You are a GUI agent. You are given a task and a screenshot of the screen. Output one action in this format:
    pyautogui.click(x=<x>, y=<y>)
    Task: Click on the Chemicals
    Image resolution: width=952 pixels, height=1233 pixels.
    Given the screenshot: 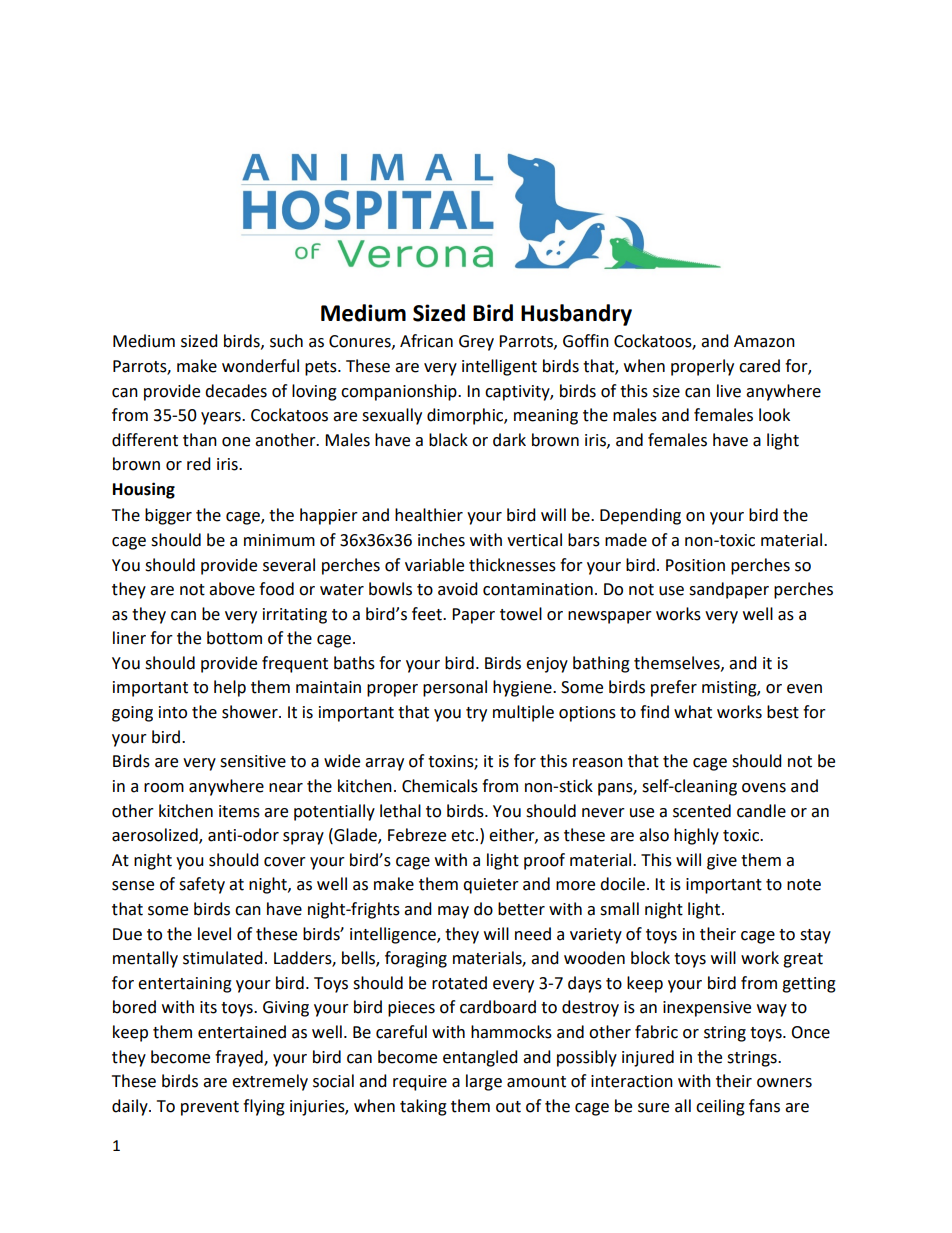 What is the action you would take?
    pyautogui.click(x=440, y=786)
